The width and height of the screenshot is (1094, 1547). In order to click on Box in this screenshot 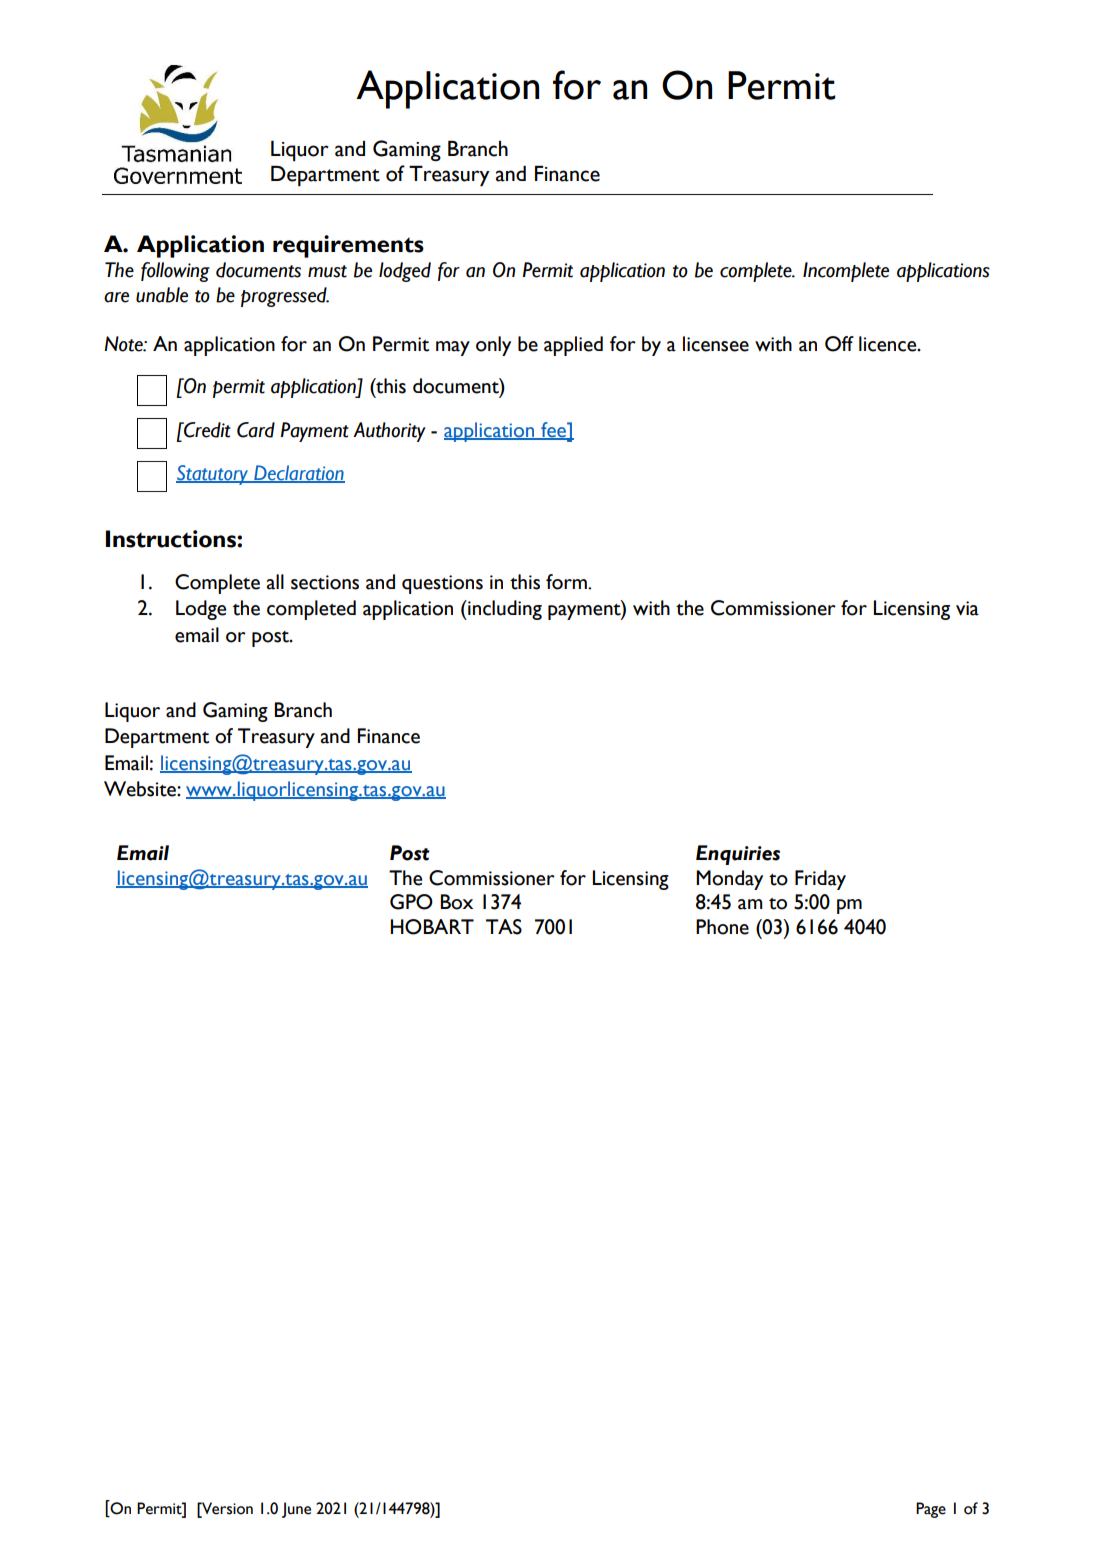, I will do `click(457, 902)`.
